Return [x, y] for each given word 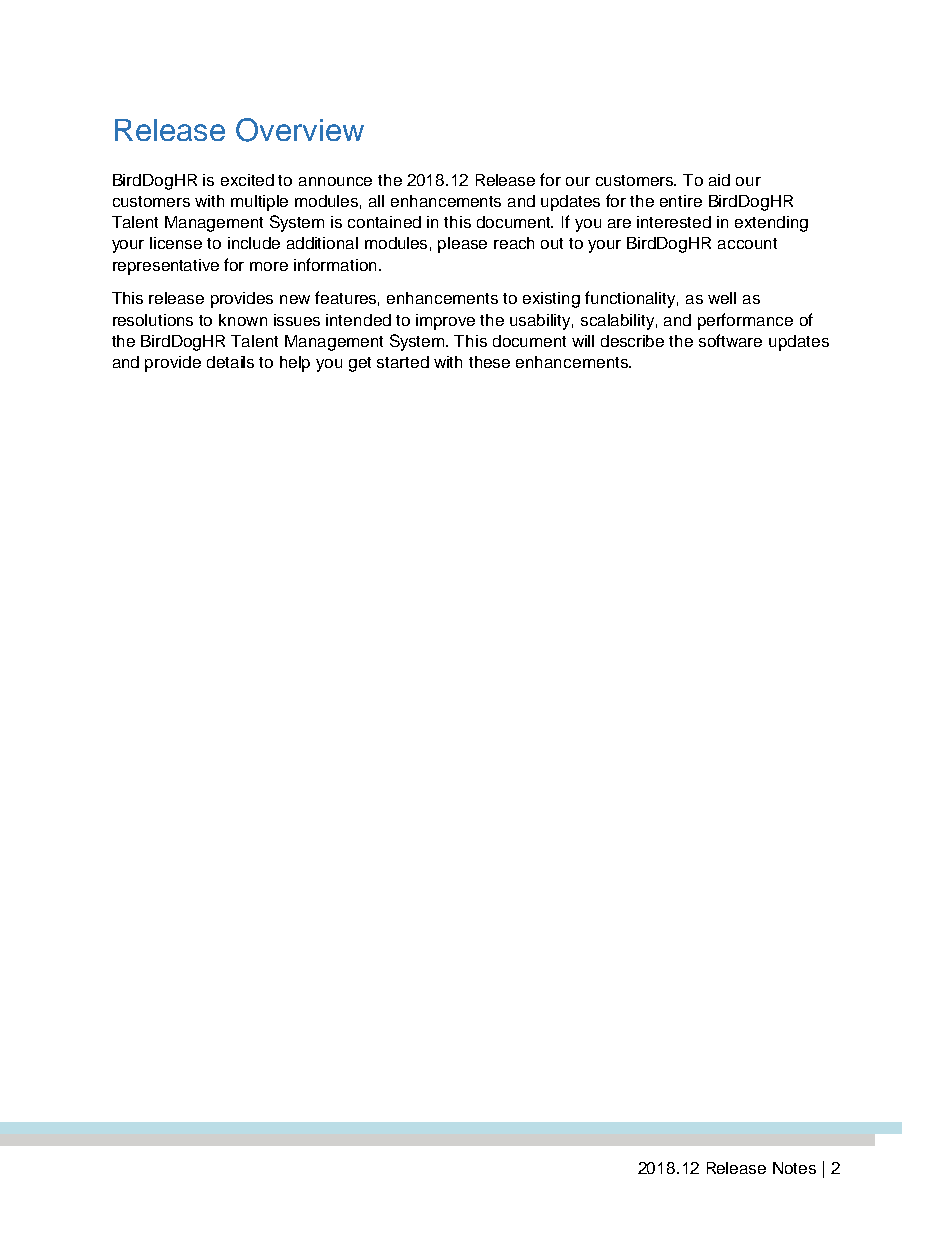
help [295, 364]
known [243, 320]
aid [719, 180]
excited [247, 180]
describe [632, 341]
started [403, 362]
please [462, 245]
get [360, 364]
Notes [794, 1168]
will [583, 341]
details [230, 362]
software [730, 340]
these [489, 362]
